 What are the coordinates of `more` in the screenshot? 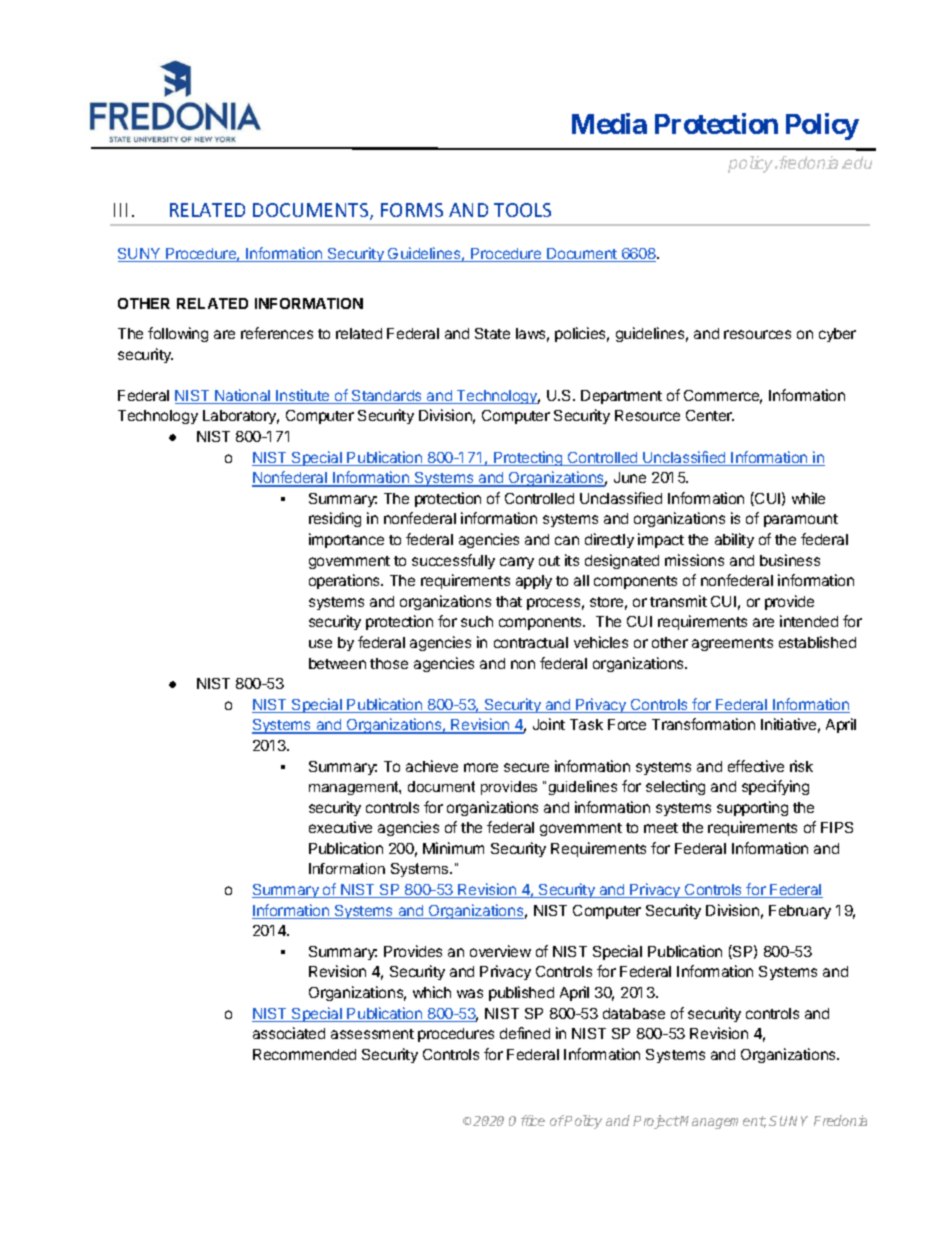 It's located at (481, 767).
